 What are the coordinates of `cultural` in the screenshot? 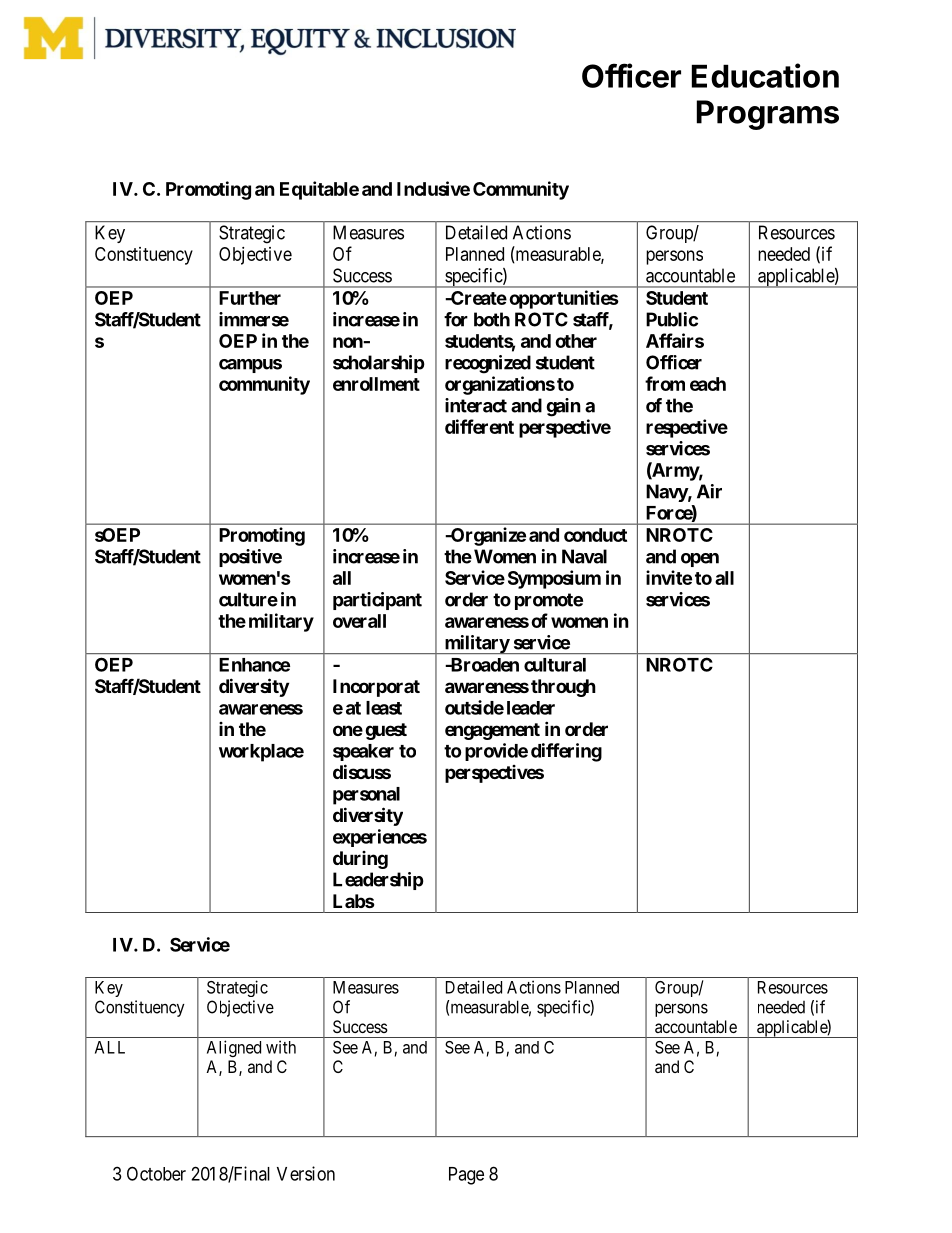 It's located at (555, 665).
